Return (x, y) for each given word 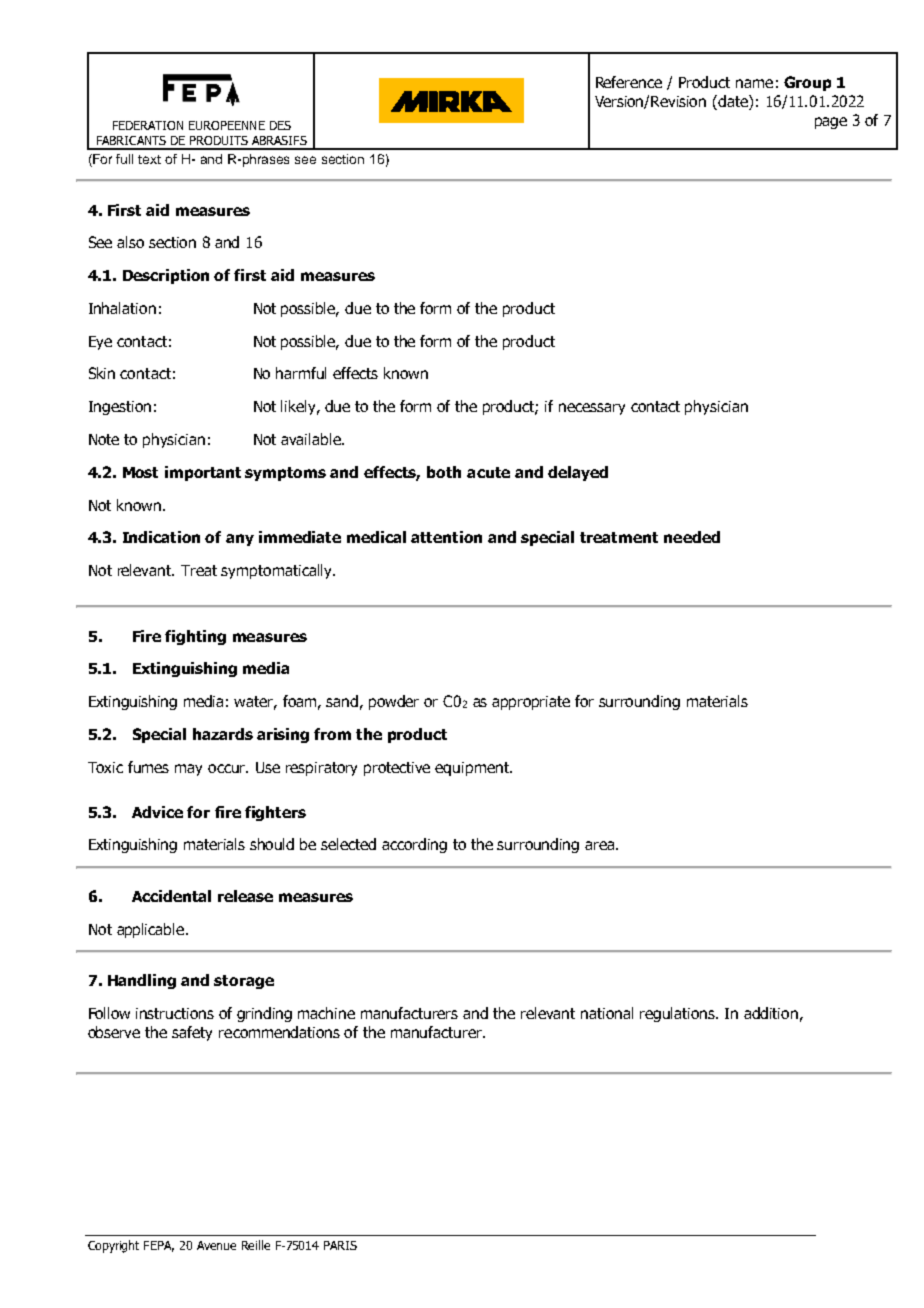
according (414, 845)
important (203, 473)
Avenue (216, 1245)
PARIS (340, 1245)
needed (692, 537)
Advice (157, 812)
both (444, 472)
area (601, 845)
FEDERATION (148, 125)
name (754, 83)
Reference (629, 82)
